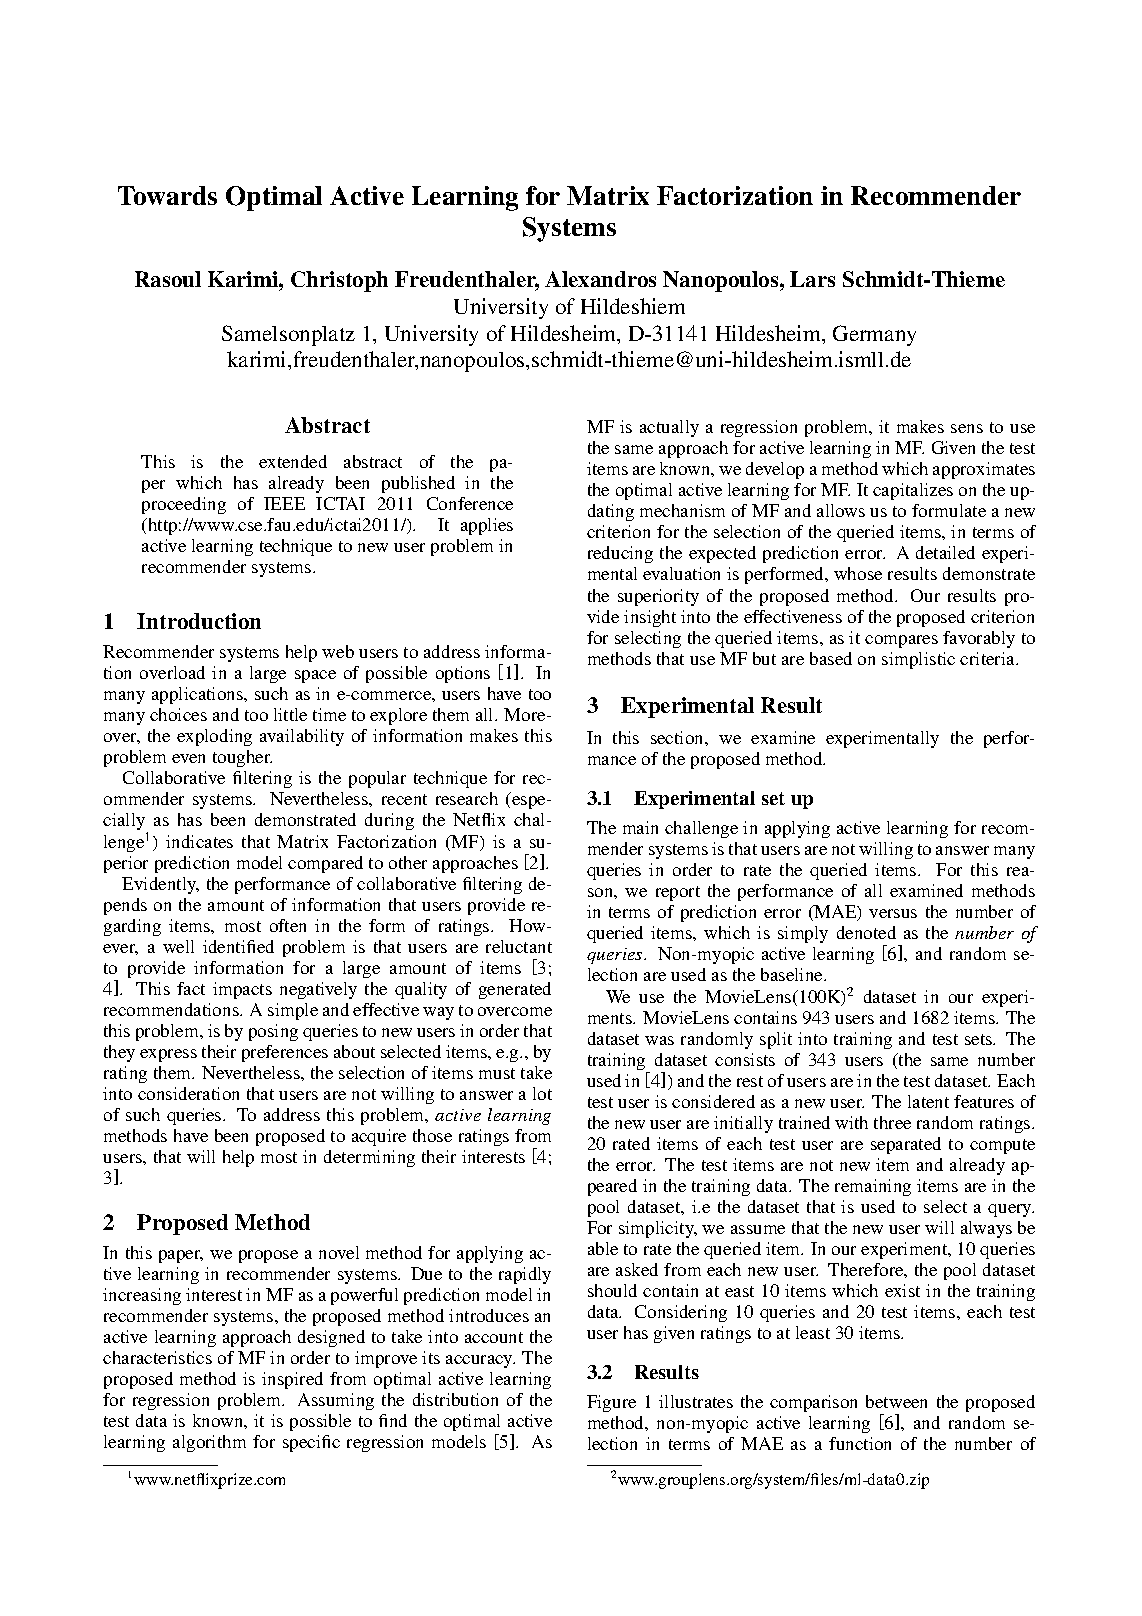 The image size is (1142, 1616). I want to click on Towards, so click(167, 195).
